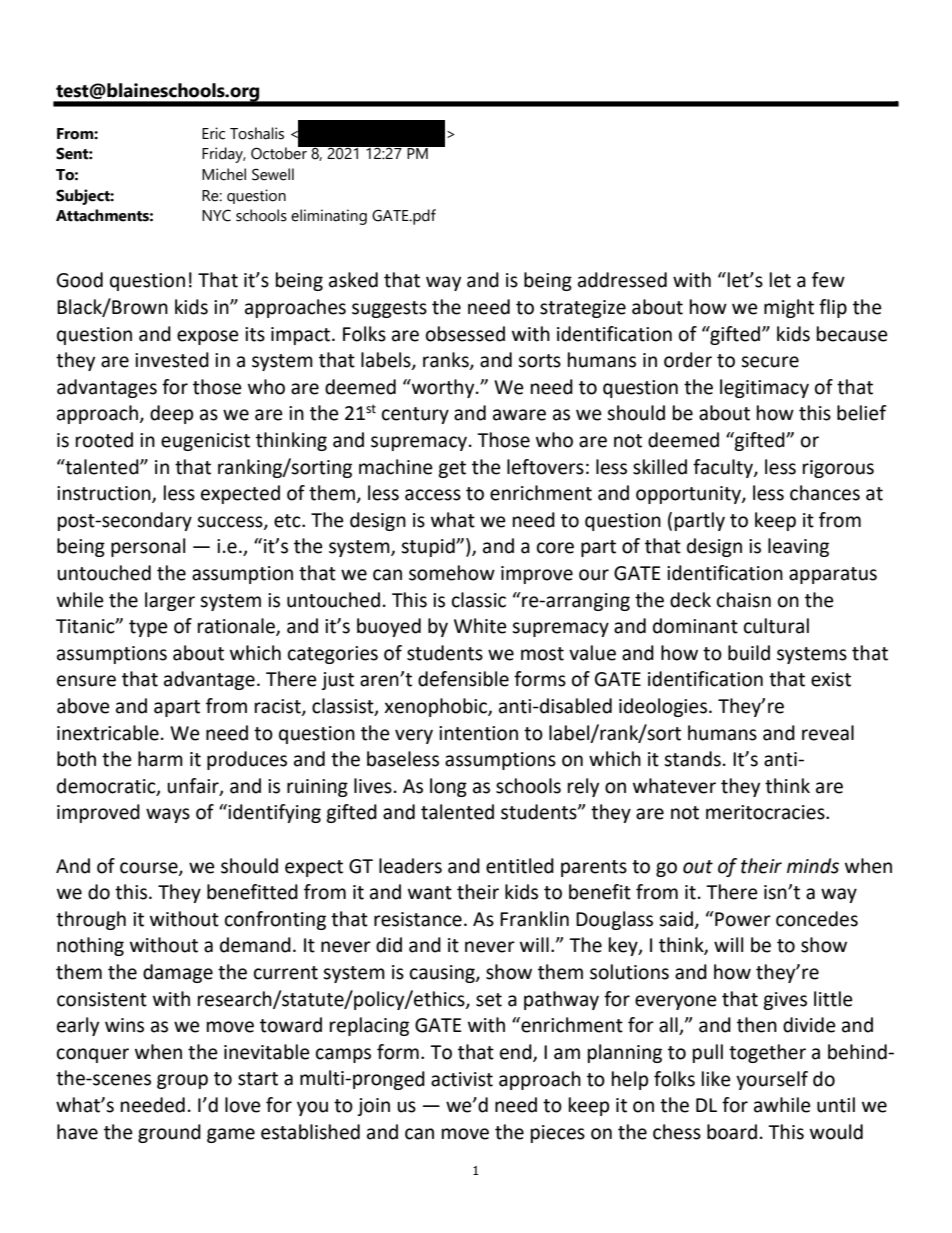  I want to click on Michel, so click(224, 174).
